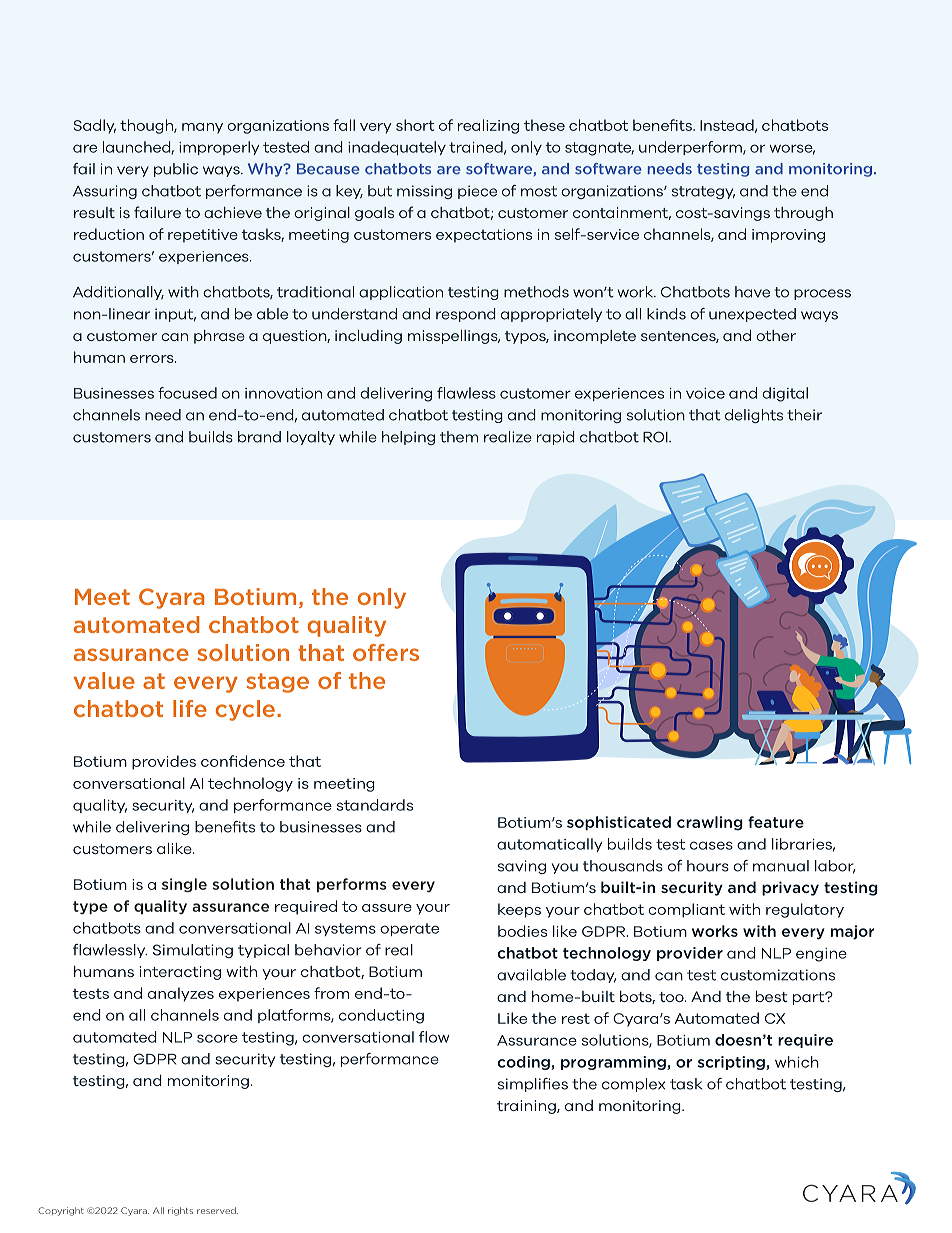 This screenshot has width=952, height=1233. Describe the element at coordinates (776, 822) in the screenshot. I see `feature` at that location.
